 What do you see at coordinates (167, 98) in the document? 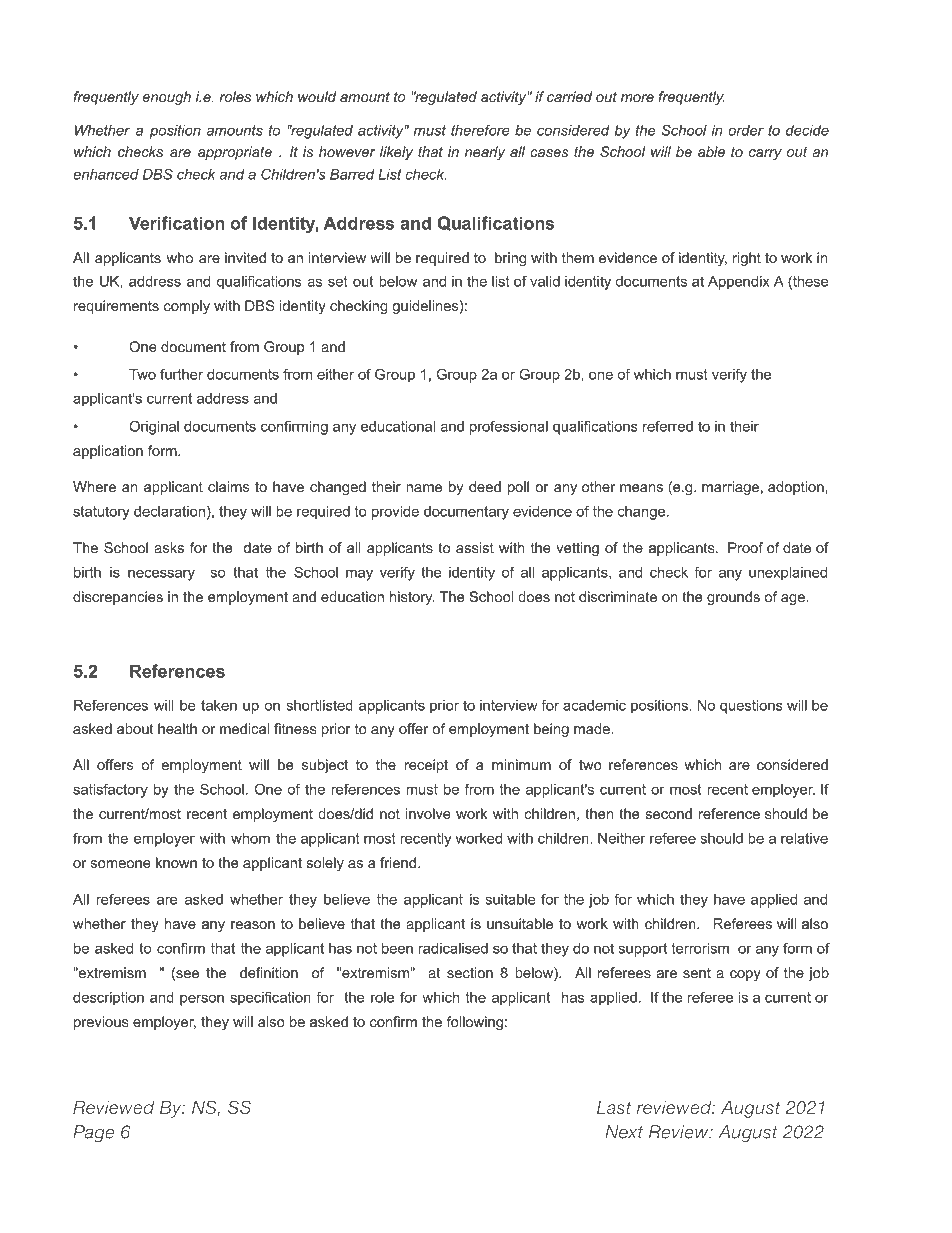
I see `enough` at bounding box center [167, 98].
